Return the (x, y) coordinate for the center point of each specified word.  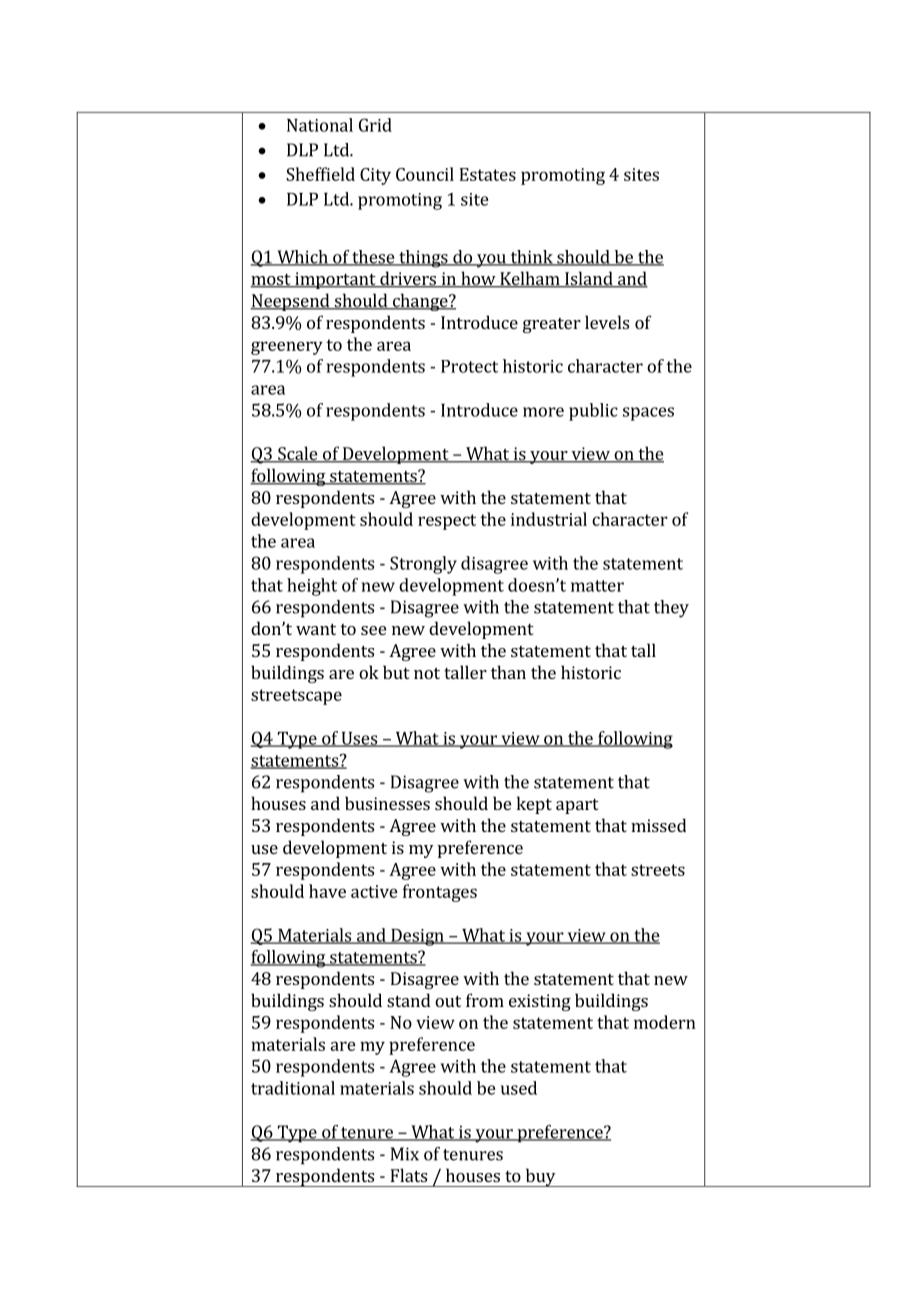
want (316, 629)
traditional (293, 1088)
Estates (487, 174)
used (519, 1088)
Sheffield (320, 174)
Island (589, 279)
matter (597, 586)
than (508, 672)
